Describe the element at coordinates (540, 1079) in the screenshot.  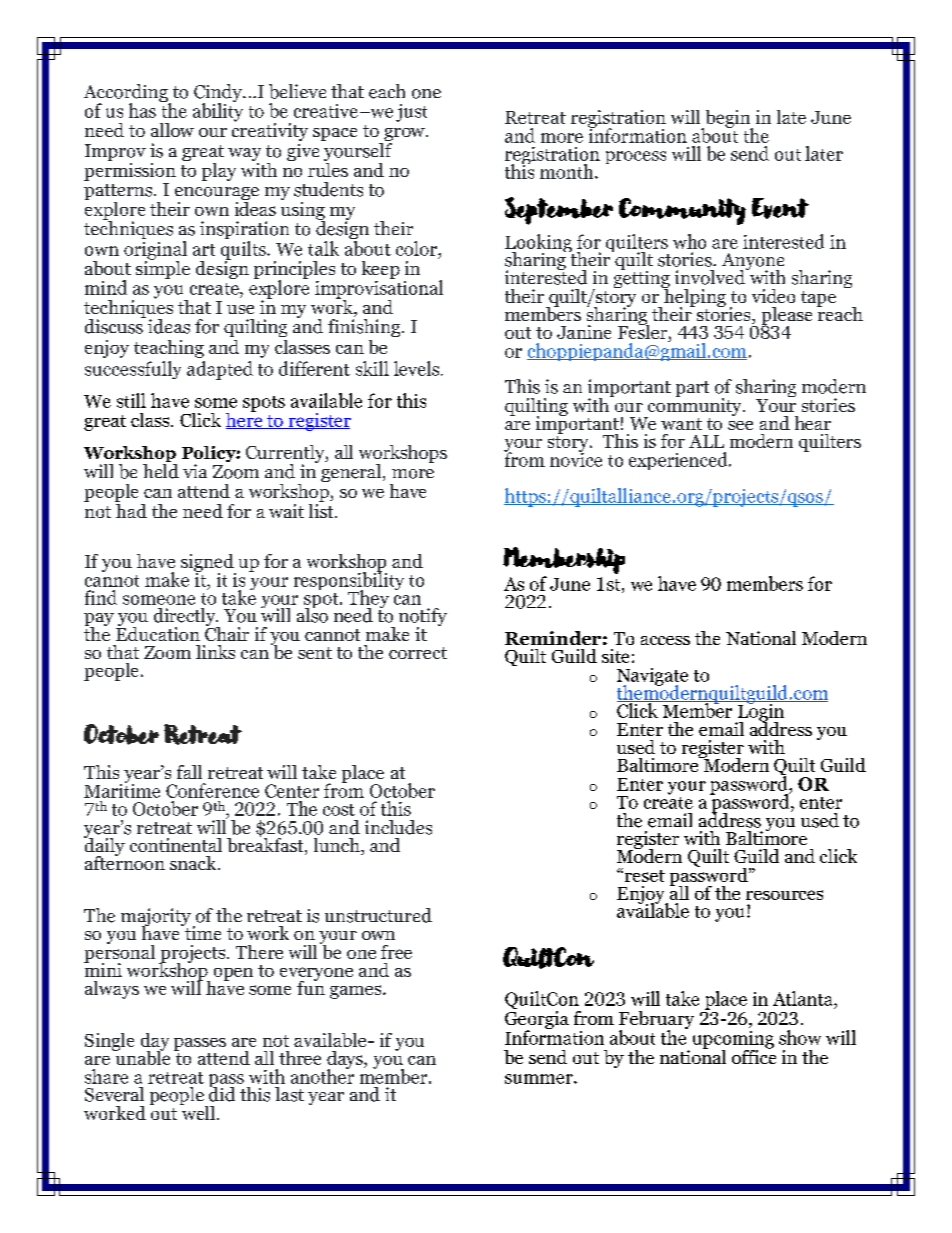
I see `summer` at that location.
